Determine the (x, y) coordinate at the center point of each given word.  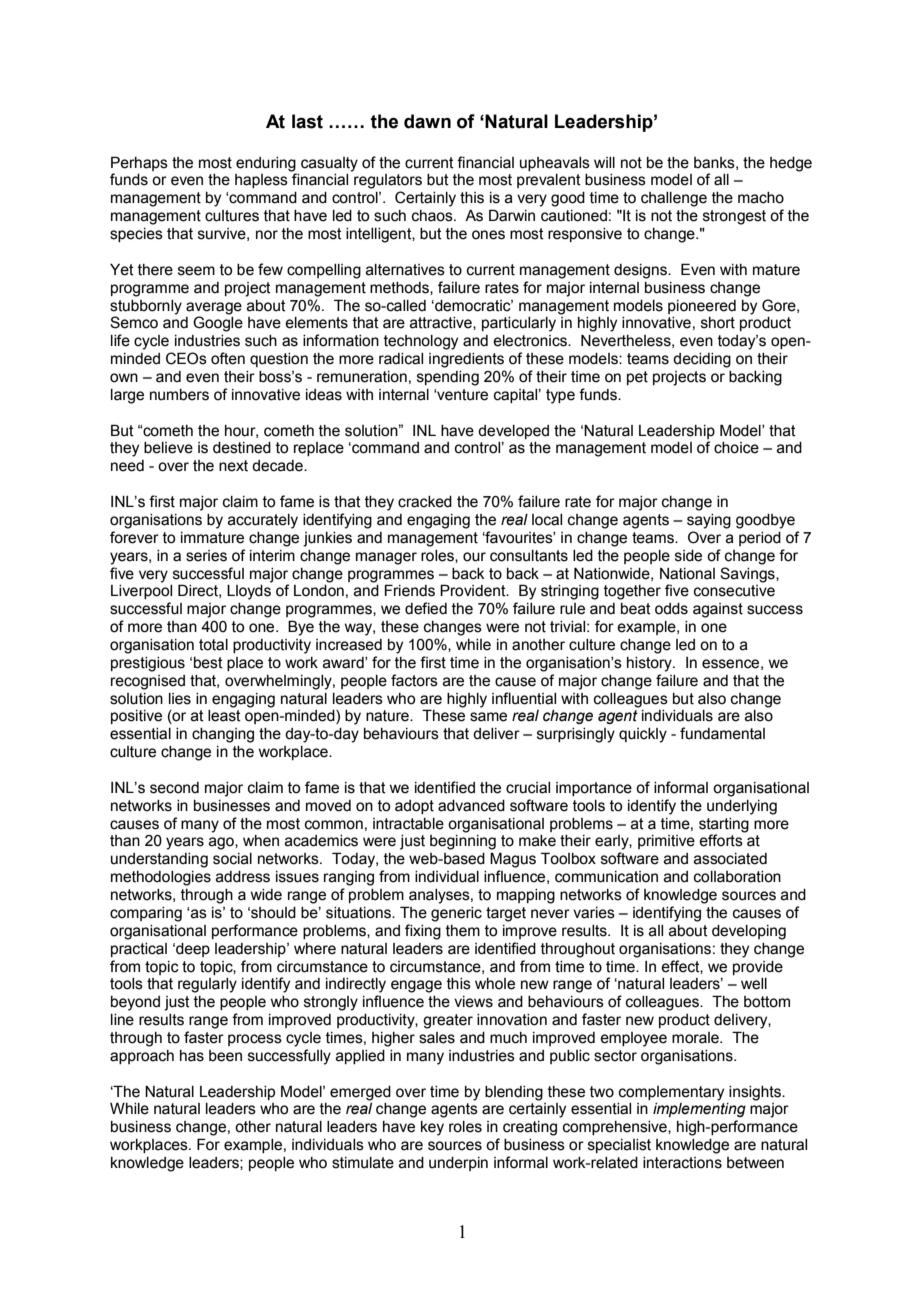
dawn (427, 121)
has (192, 1056)
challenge (674, 199)
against (718, 610)
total (213, 645)
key (432, 1128)
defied (426, 608)
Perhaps (139, 163)
